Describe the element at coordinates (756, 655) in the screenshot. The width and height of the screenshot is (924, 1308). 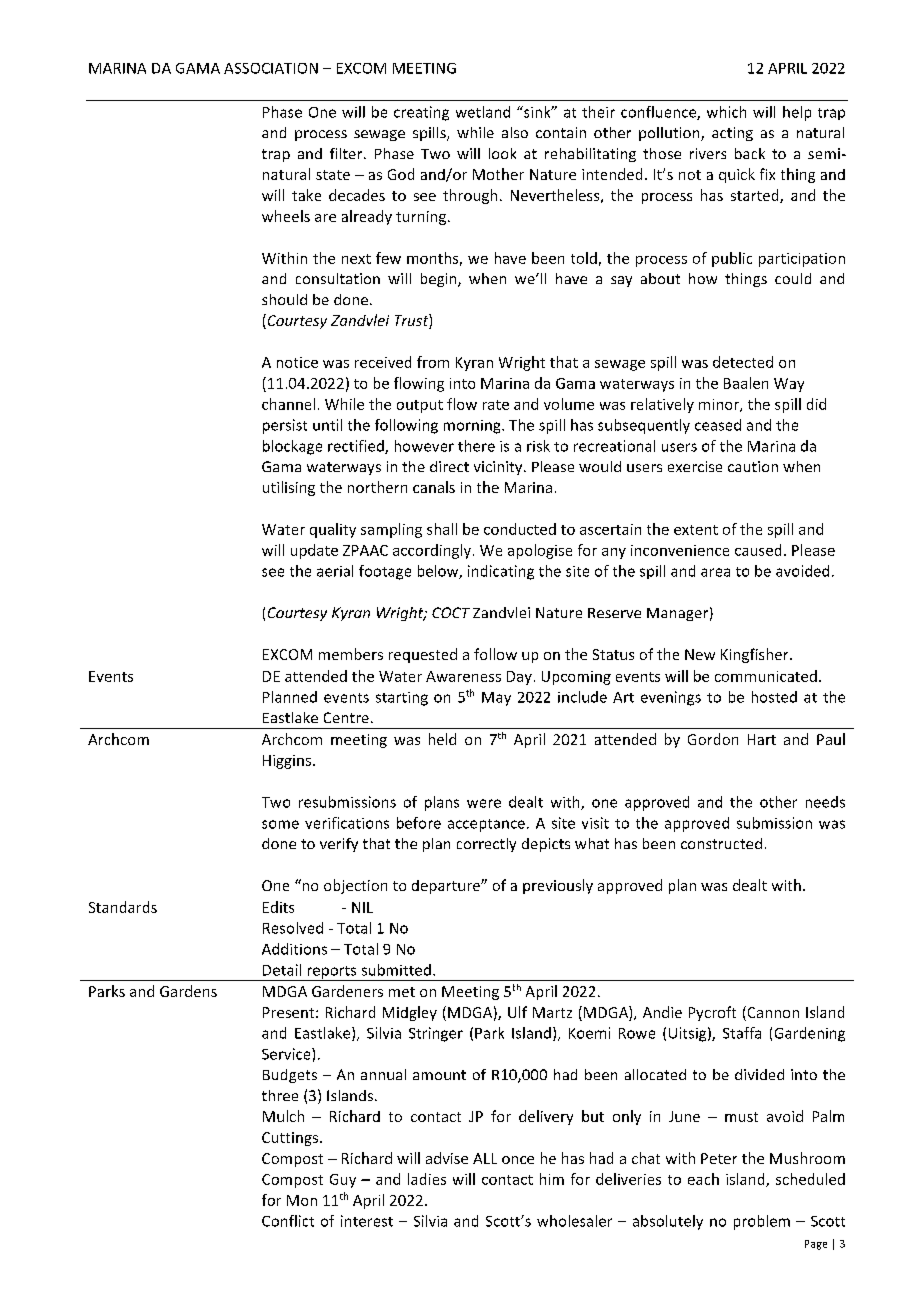
I see `Kingfisher` at that location.
